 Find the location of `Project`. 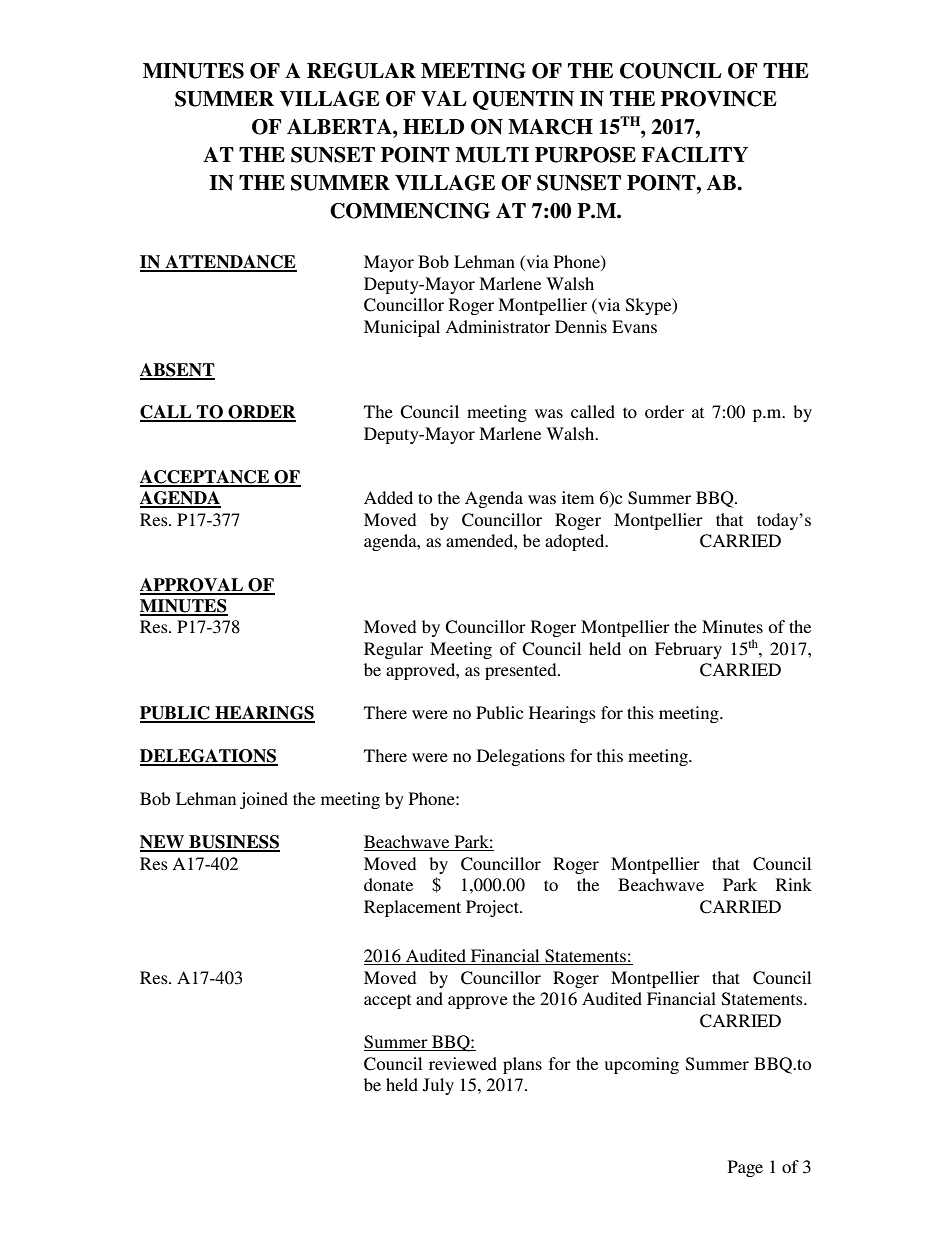

Project is located at coordinates (493, 908).
